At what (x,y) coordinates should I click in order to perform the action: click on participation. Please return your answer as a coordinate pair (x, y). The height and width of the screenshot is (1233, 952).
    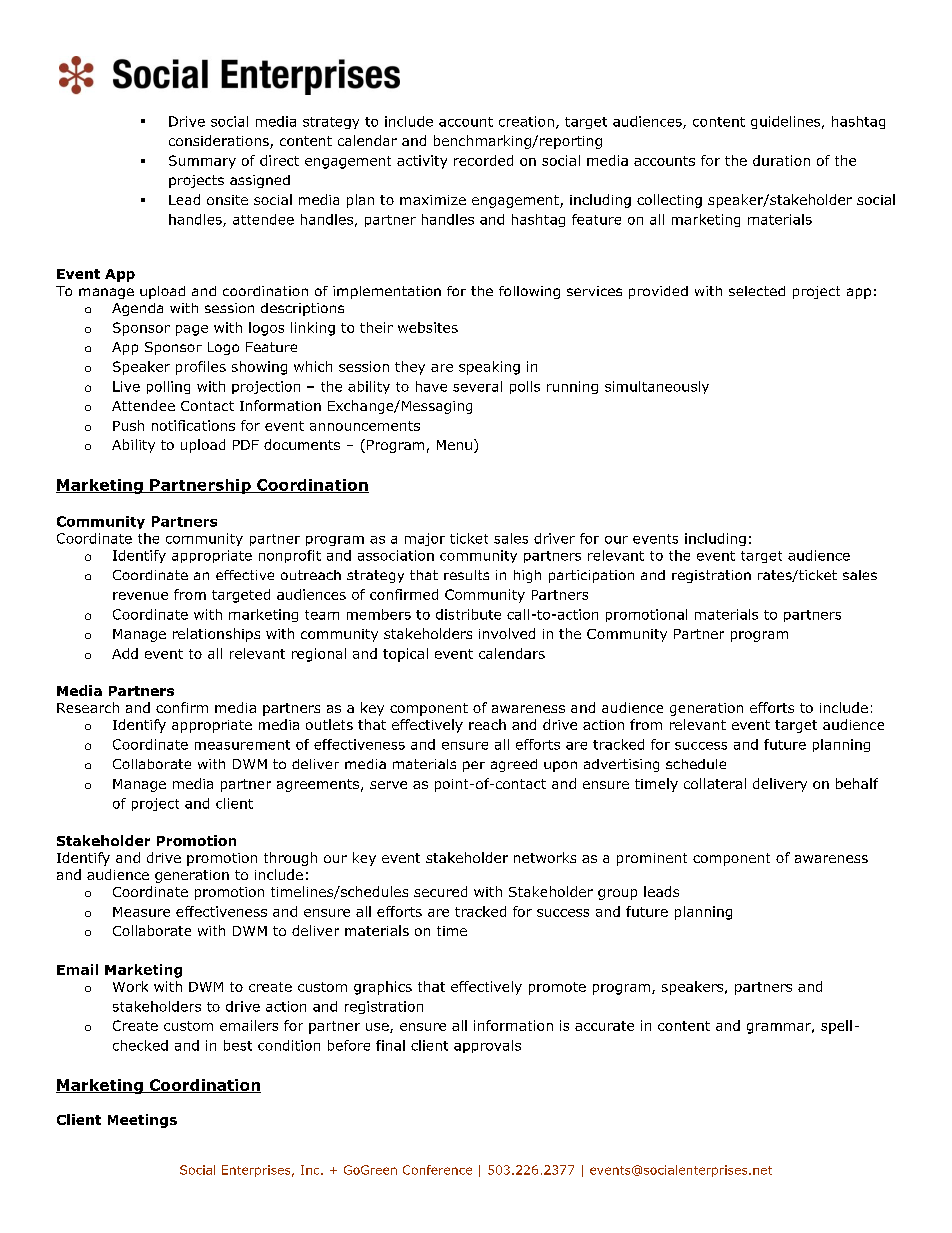
    Looking at the image, I should click on (591, 576).
